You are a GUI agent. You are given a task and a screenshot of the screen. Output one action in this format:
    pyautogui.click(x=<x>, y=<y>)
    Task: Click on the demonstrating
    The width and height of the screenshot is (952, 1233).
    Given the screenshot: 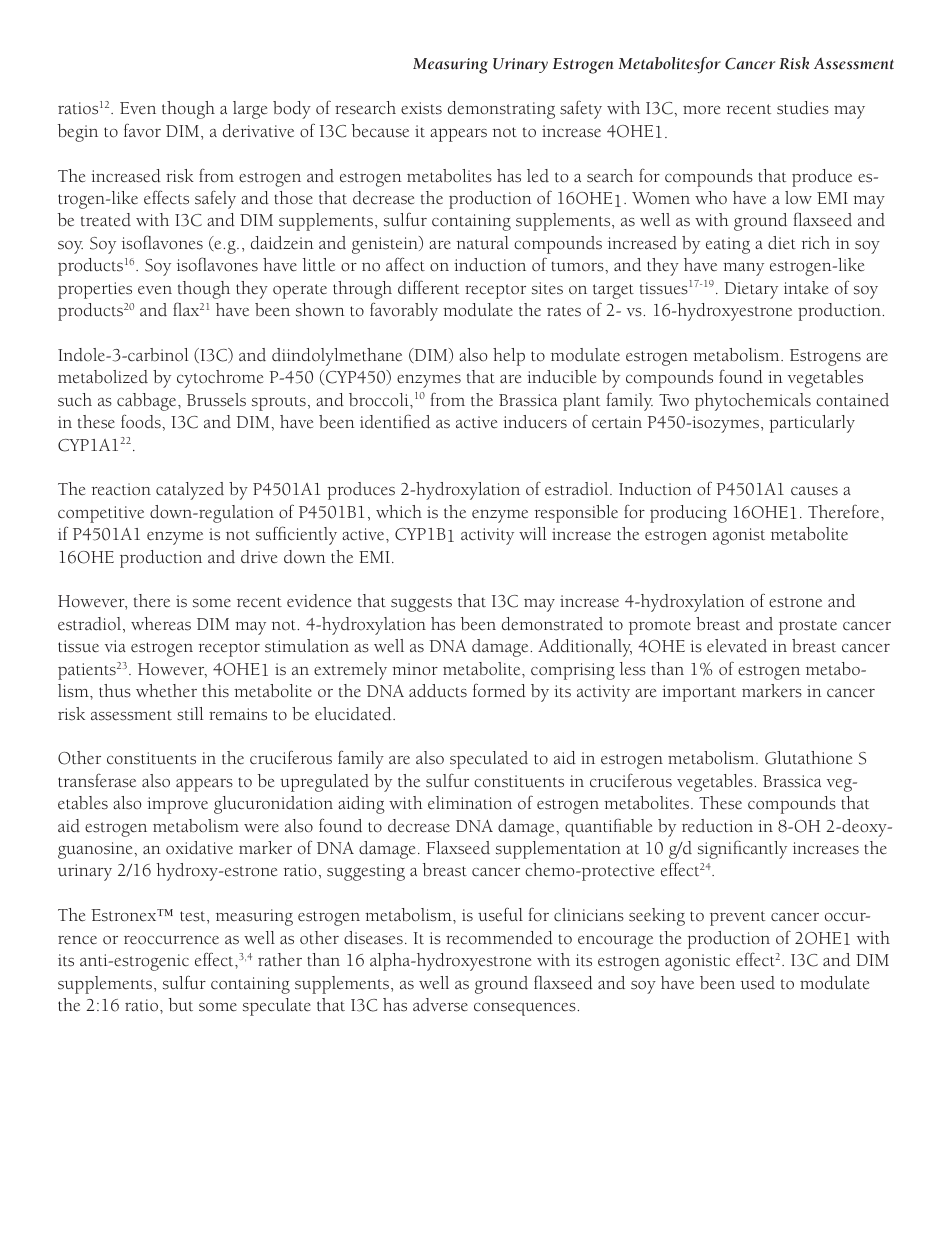 What is the action you would take?
    pyautogui.click(x=501, y=110)
